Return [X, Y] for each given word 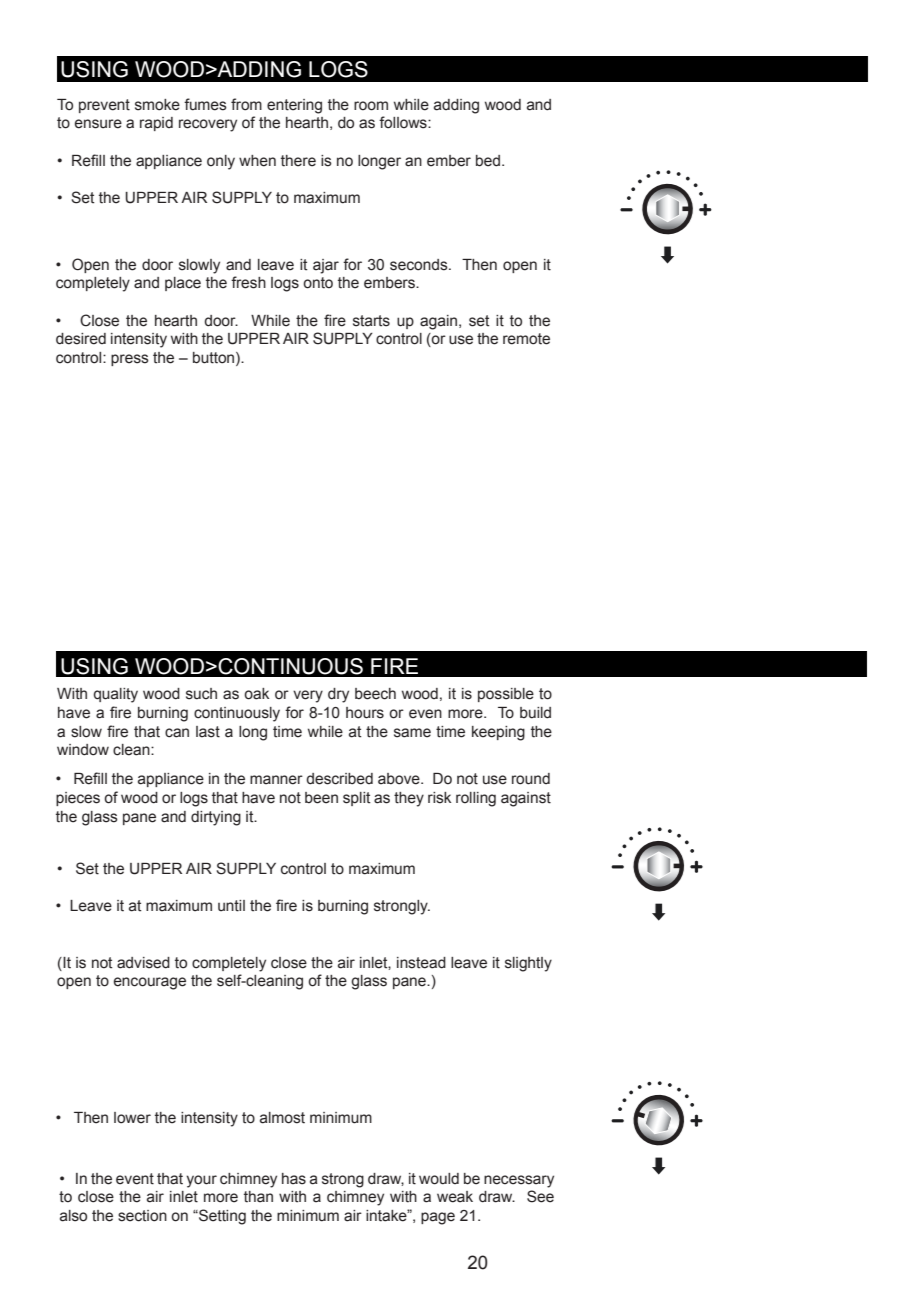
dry [338, 695]
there [298, 161]
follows [404, 122]
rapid [156, 124]
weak [455, 1197]
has [294, 1179]
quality [115, 695]
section [142, 1216]
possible [506, 695]
